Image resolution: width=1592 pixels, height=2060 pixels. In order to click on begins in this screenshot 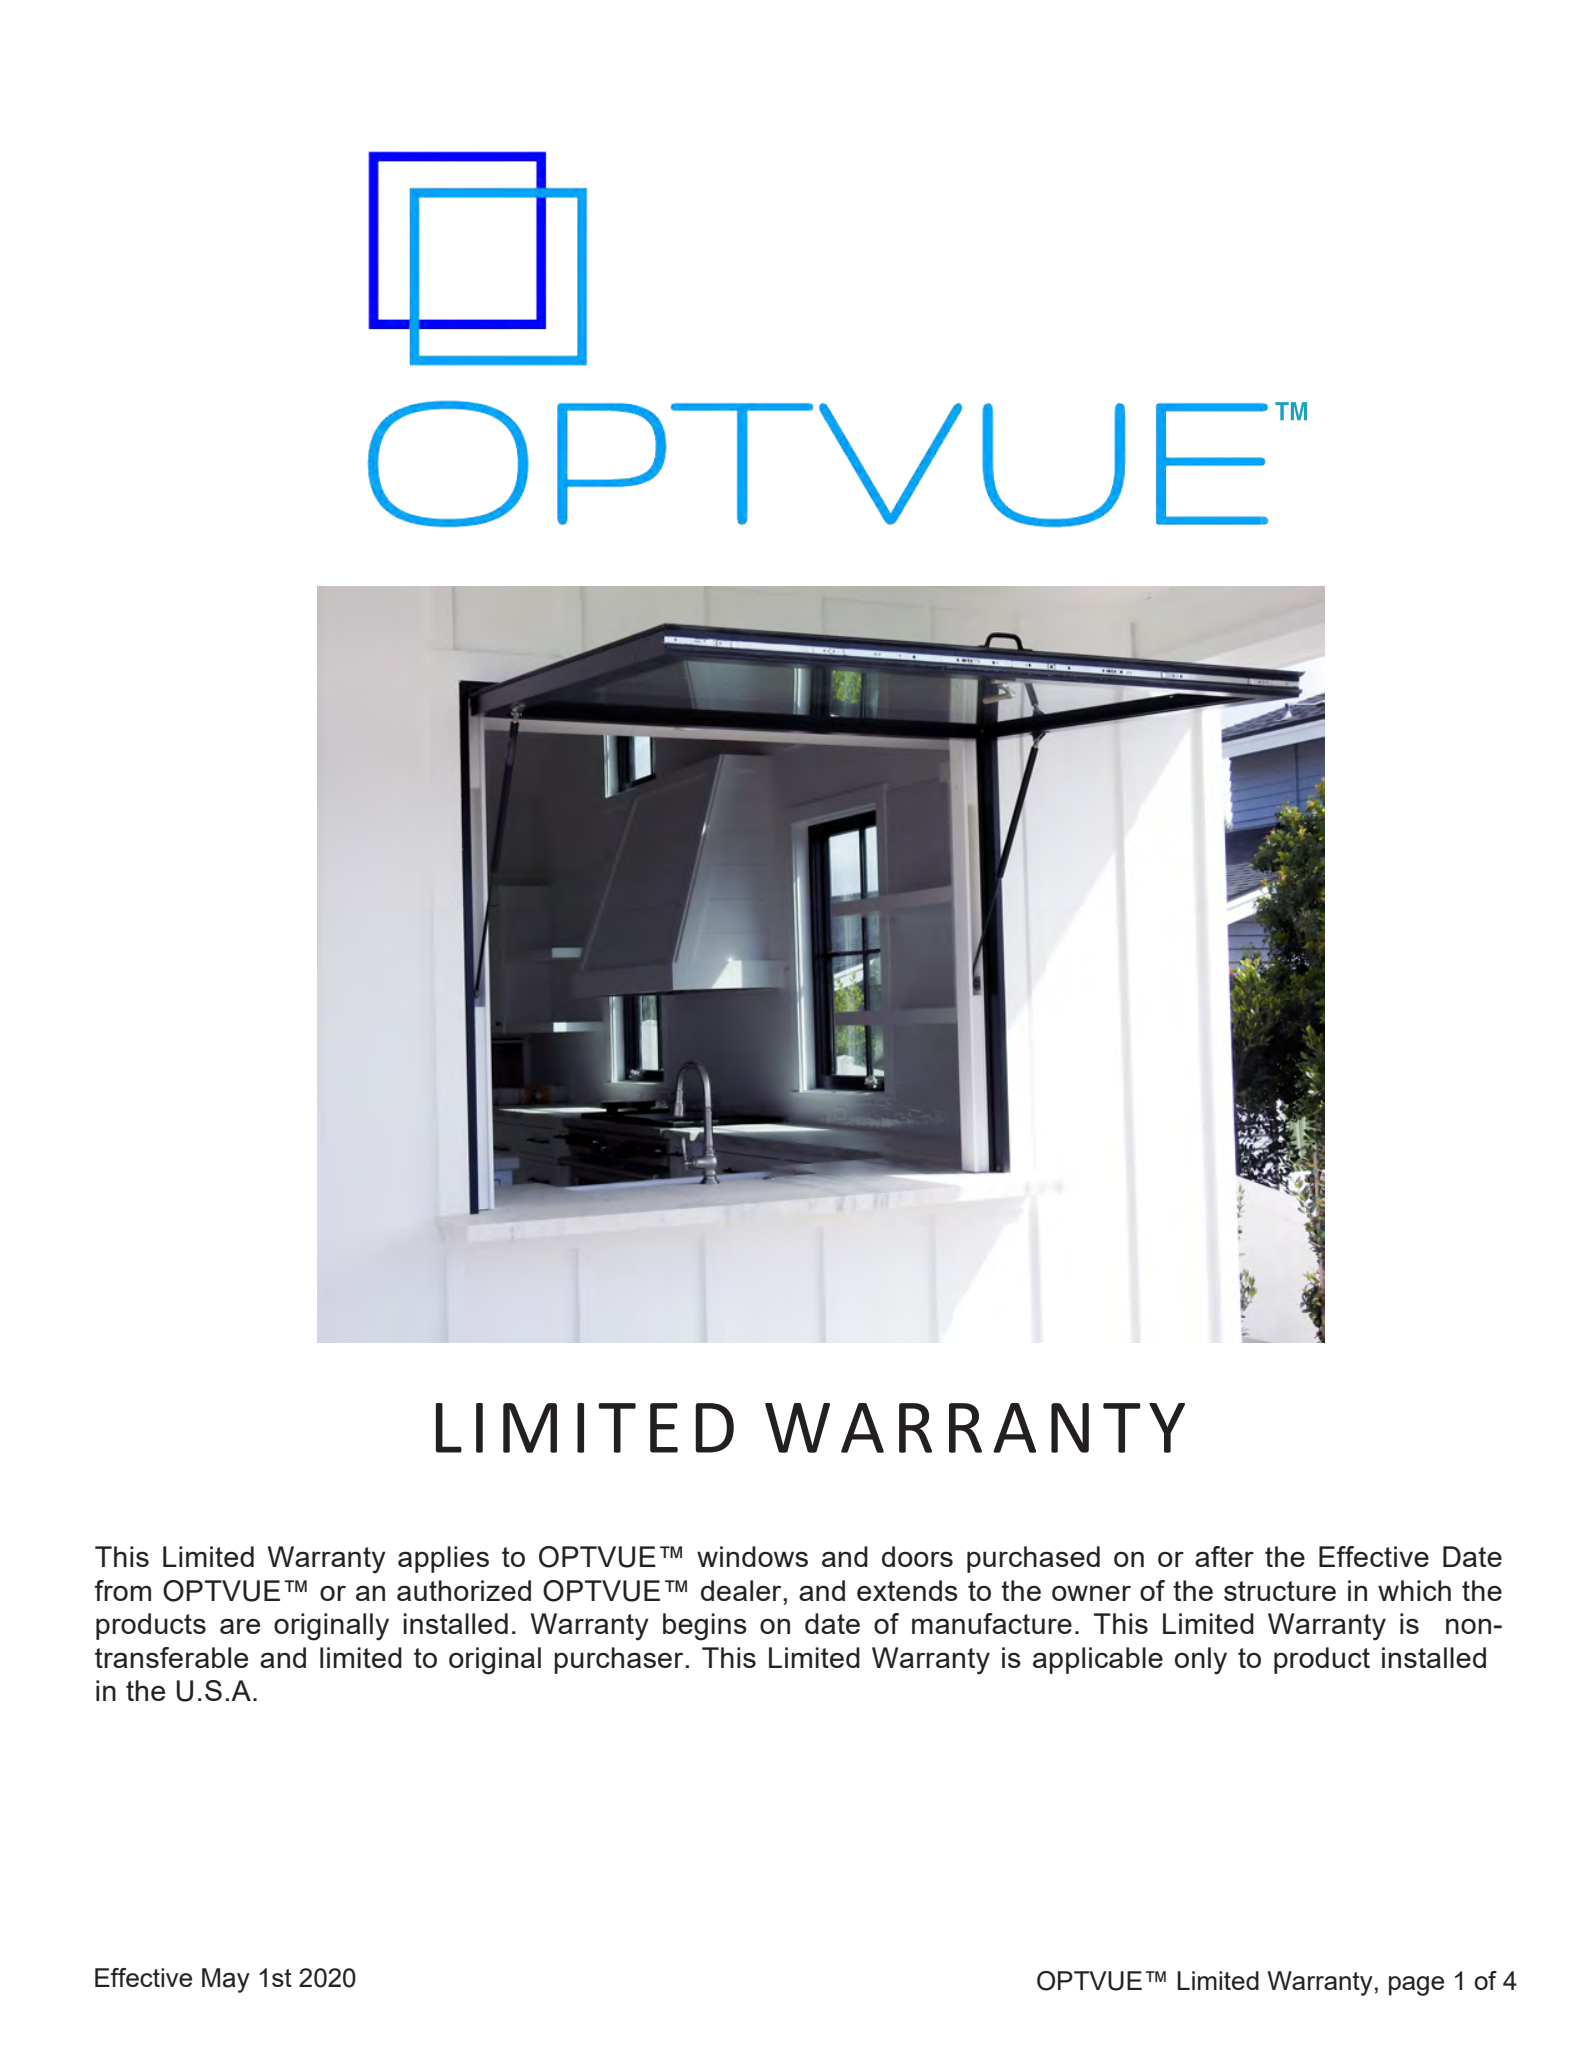, I will do `click(705, 1627)`.
